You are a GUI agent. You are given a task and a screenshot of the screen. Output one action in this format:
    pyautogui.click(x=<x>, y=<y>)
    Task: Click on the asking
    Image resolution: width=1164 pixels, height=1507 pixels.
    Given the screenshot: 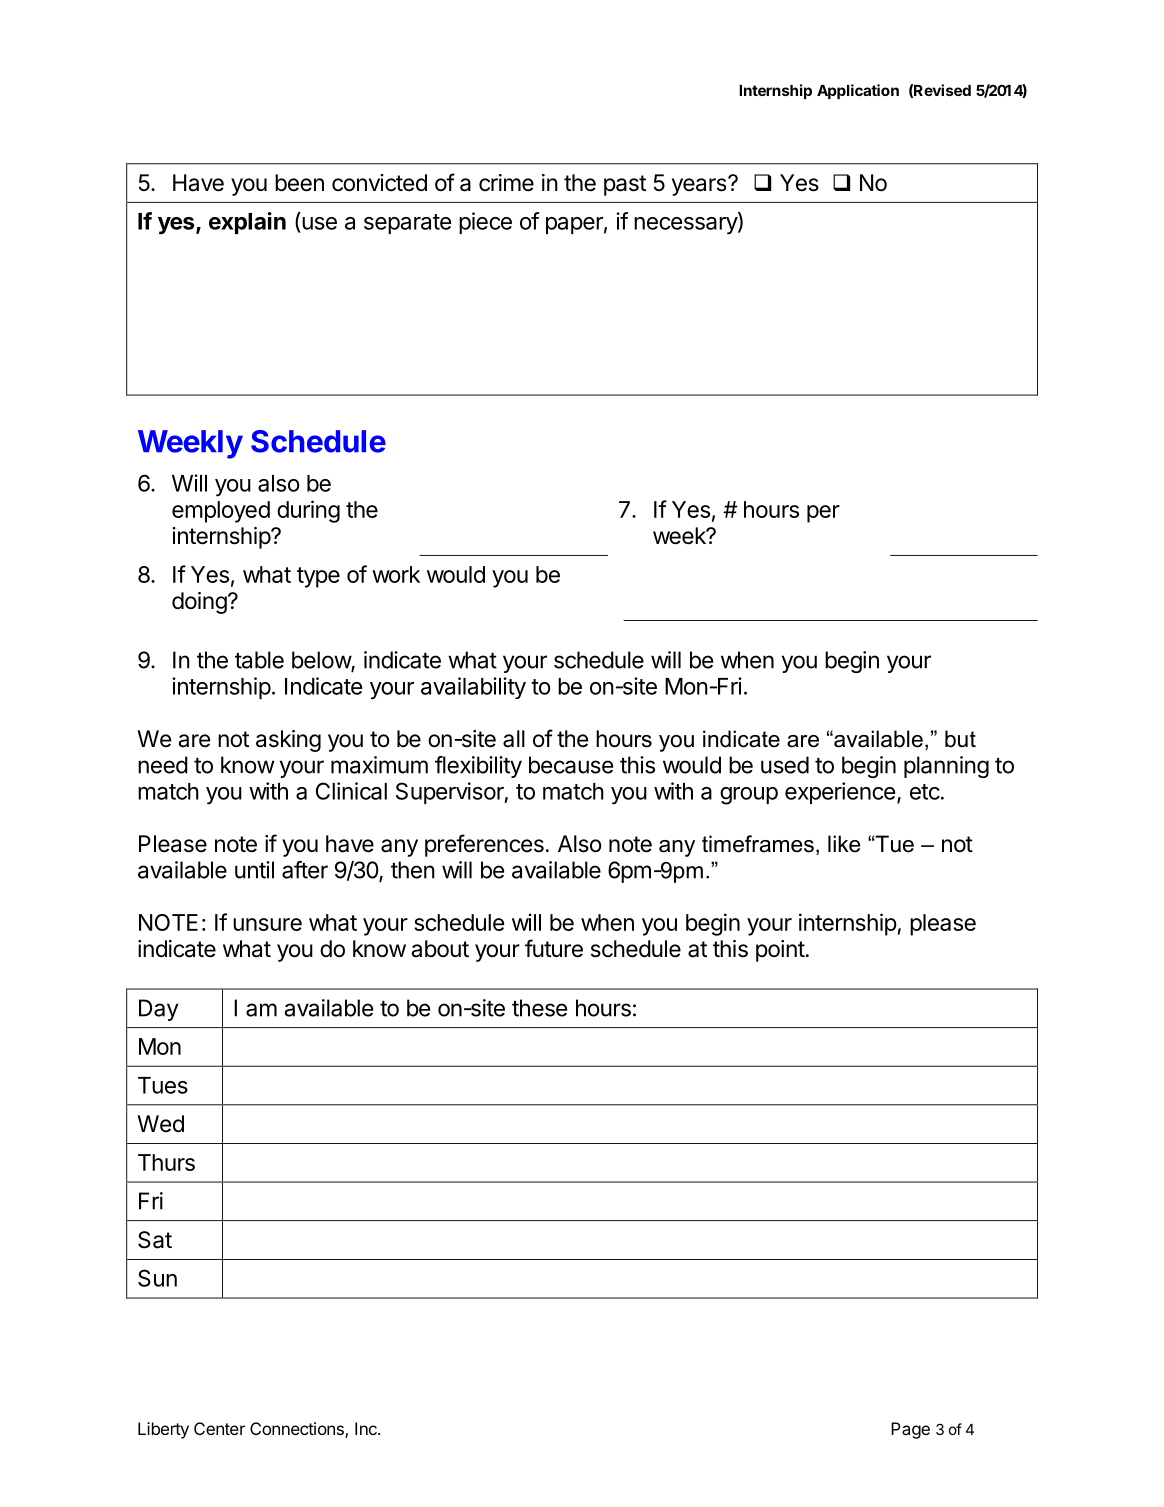 What is the action you would take?
    pyautogui.click(x=288, y=741)
